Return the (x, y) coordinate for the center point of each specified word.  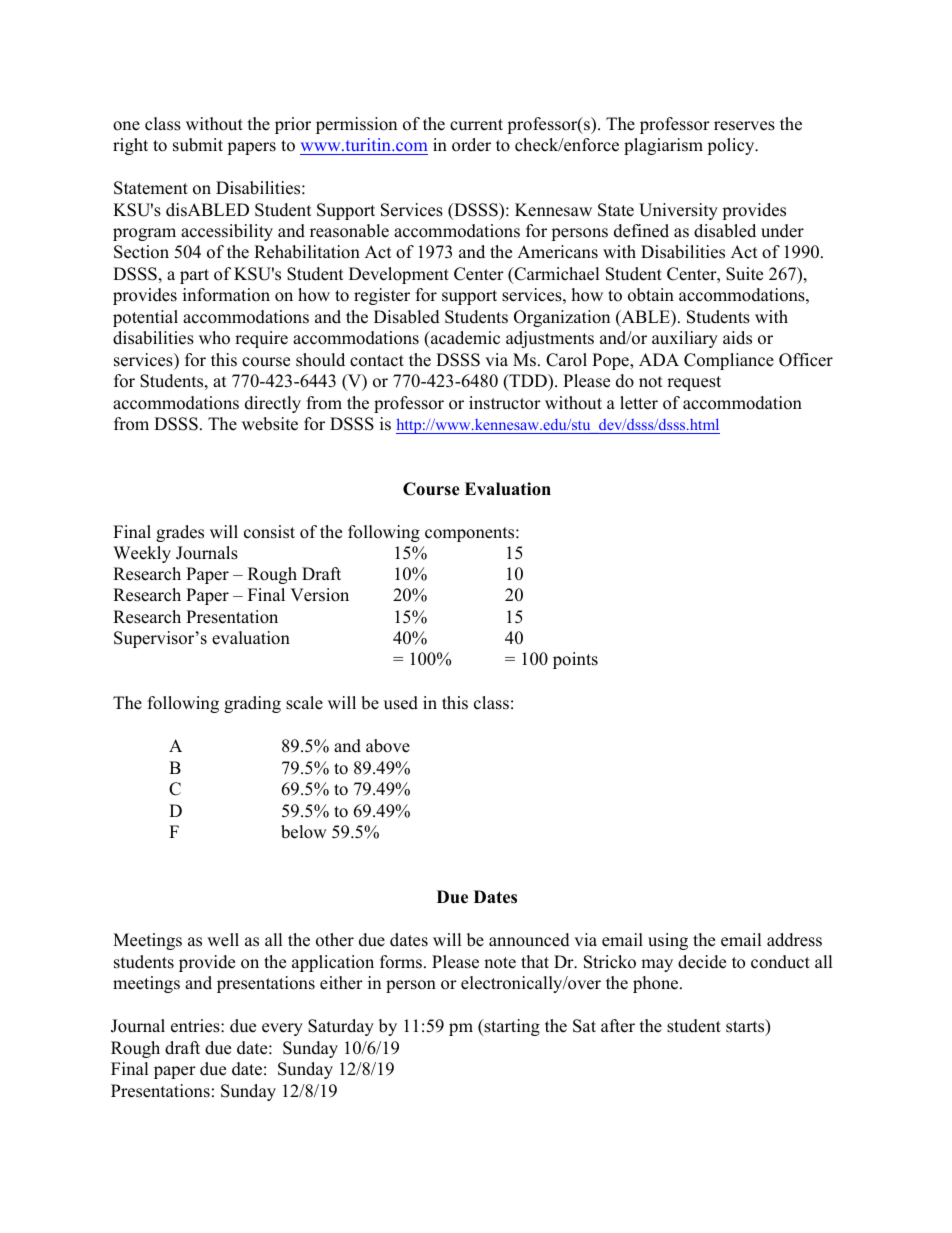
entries (196, 1026)
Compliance (729, 361)
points (575, 660)
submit (198, 145)
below (304, 832)
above (388, 746)
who (214, 338)
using (668, 941)
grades (180, 533)
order (471, 145)
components (471, 534)
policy (732, 146)
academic (464, 339)
